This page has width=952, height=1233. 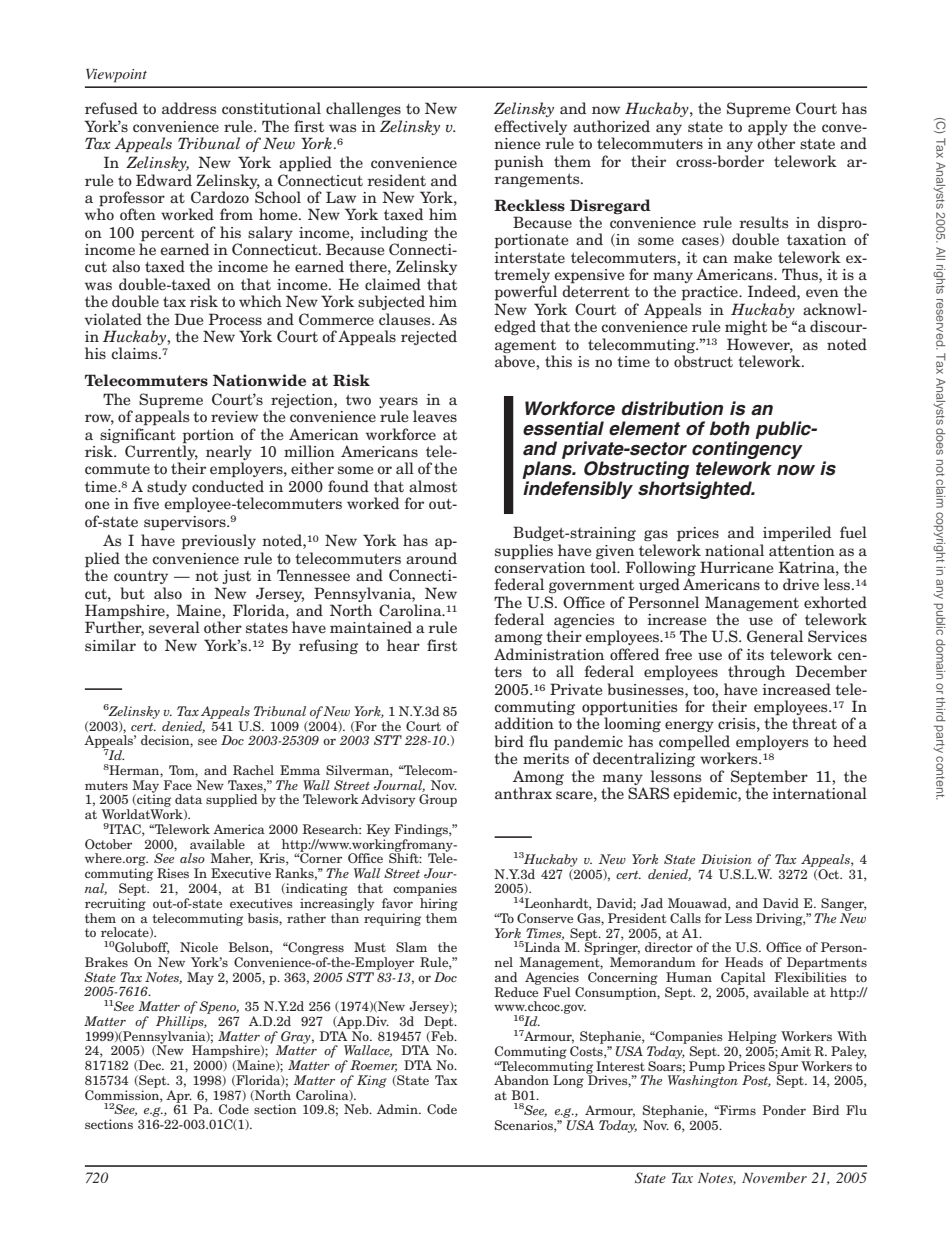 I want to click on Group, so click(x=438, y=800).
